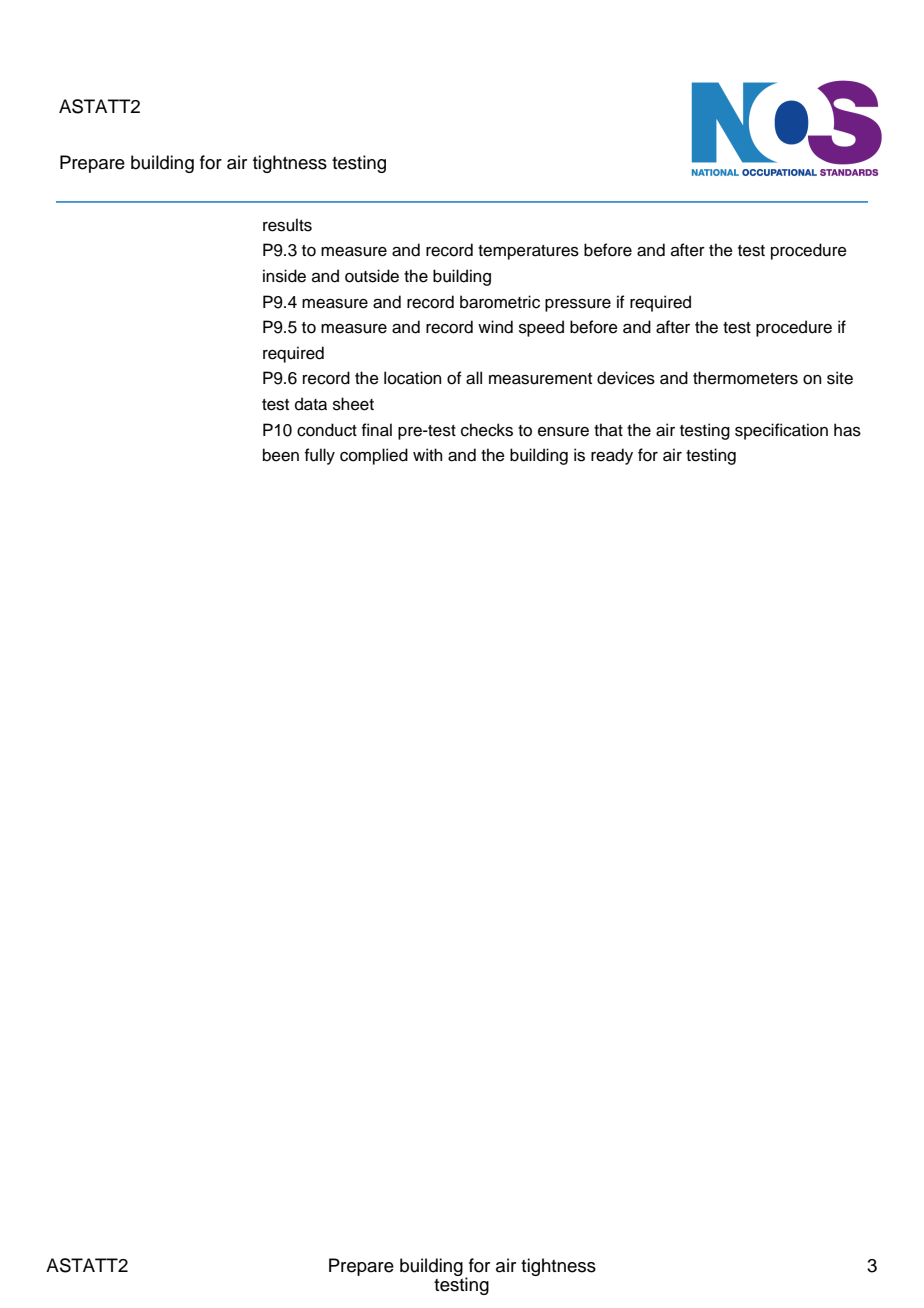 This screenshot has width=924, height=1308. I want to click on wind, so click(495, 327).
